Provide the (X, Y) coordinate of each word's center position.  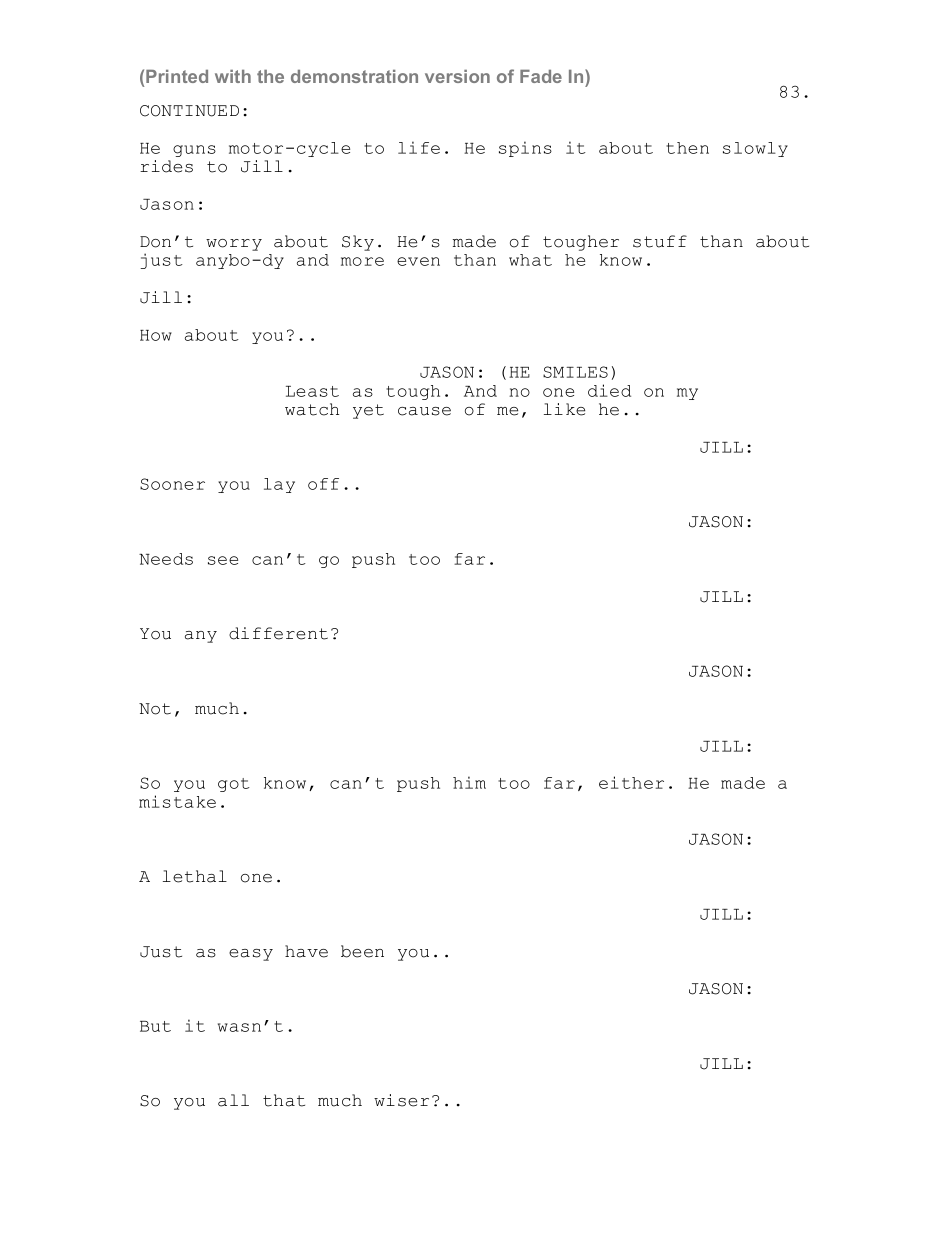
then (687, 148)
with (233, 76)
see (223, 560)
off (323, 484)
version (457, 76)
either (631, 782)
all (233, 1100)
